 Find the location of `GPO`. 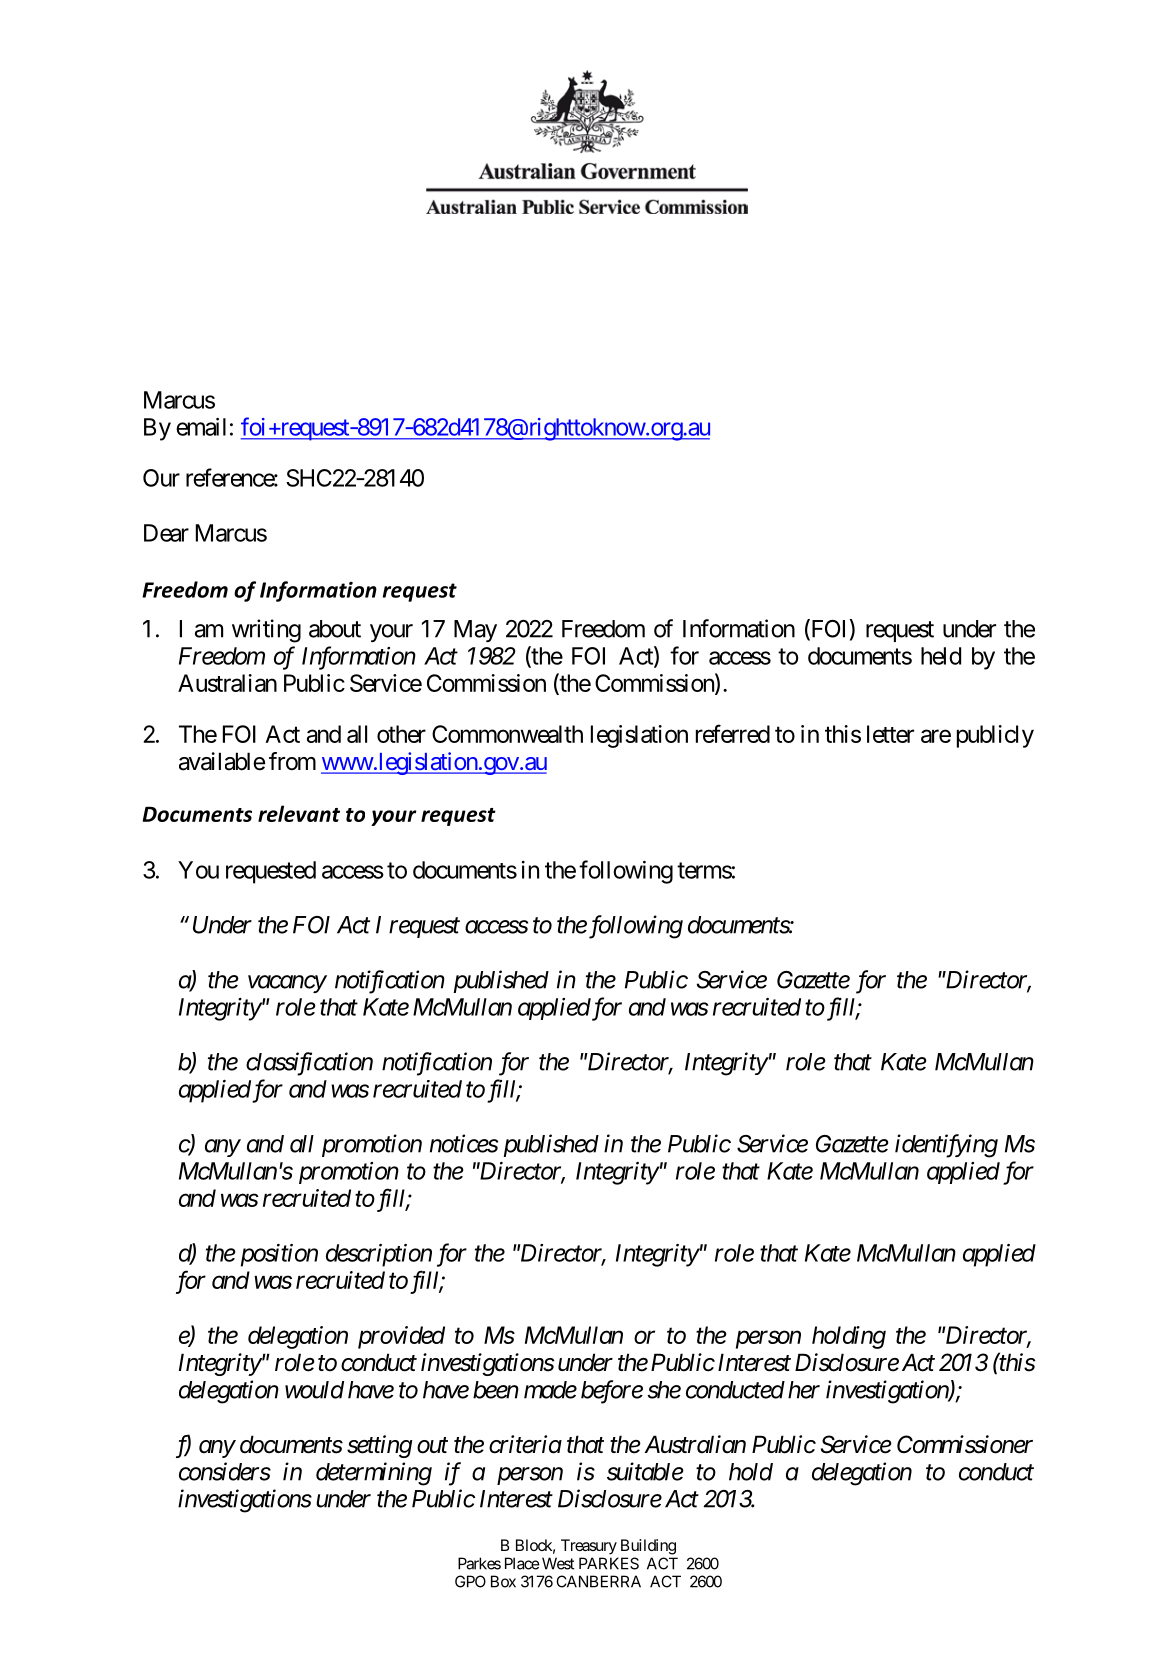

GPO is located at coordinates (470, 1581).
